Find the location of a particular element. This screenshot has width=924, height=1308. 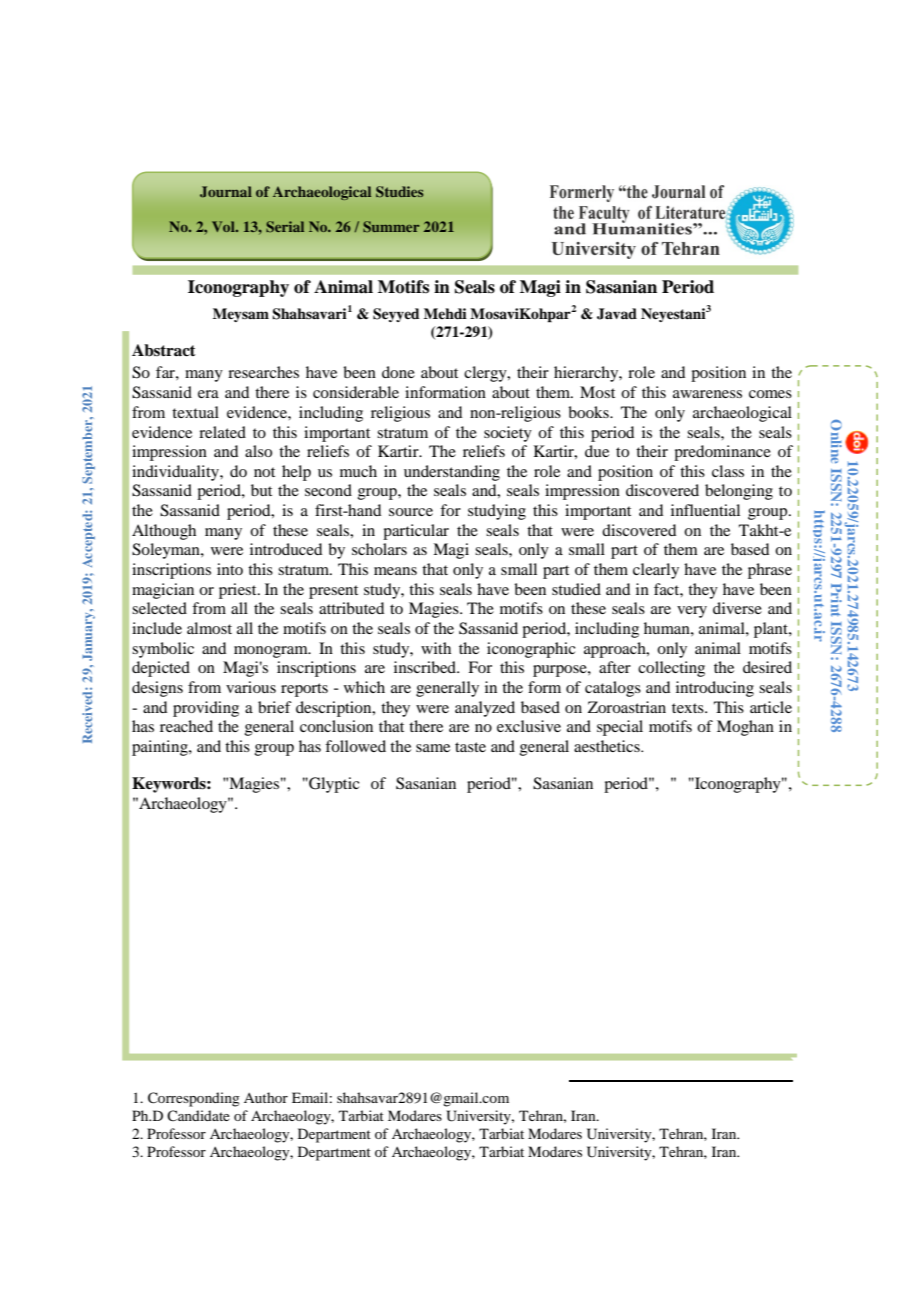

Javad is located at coordinates (617, 314).
